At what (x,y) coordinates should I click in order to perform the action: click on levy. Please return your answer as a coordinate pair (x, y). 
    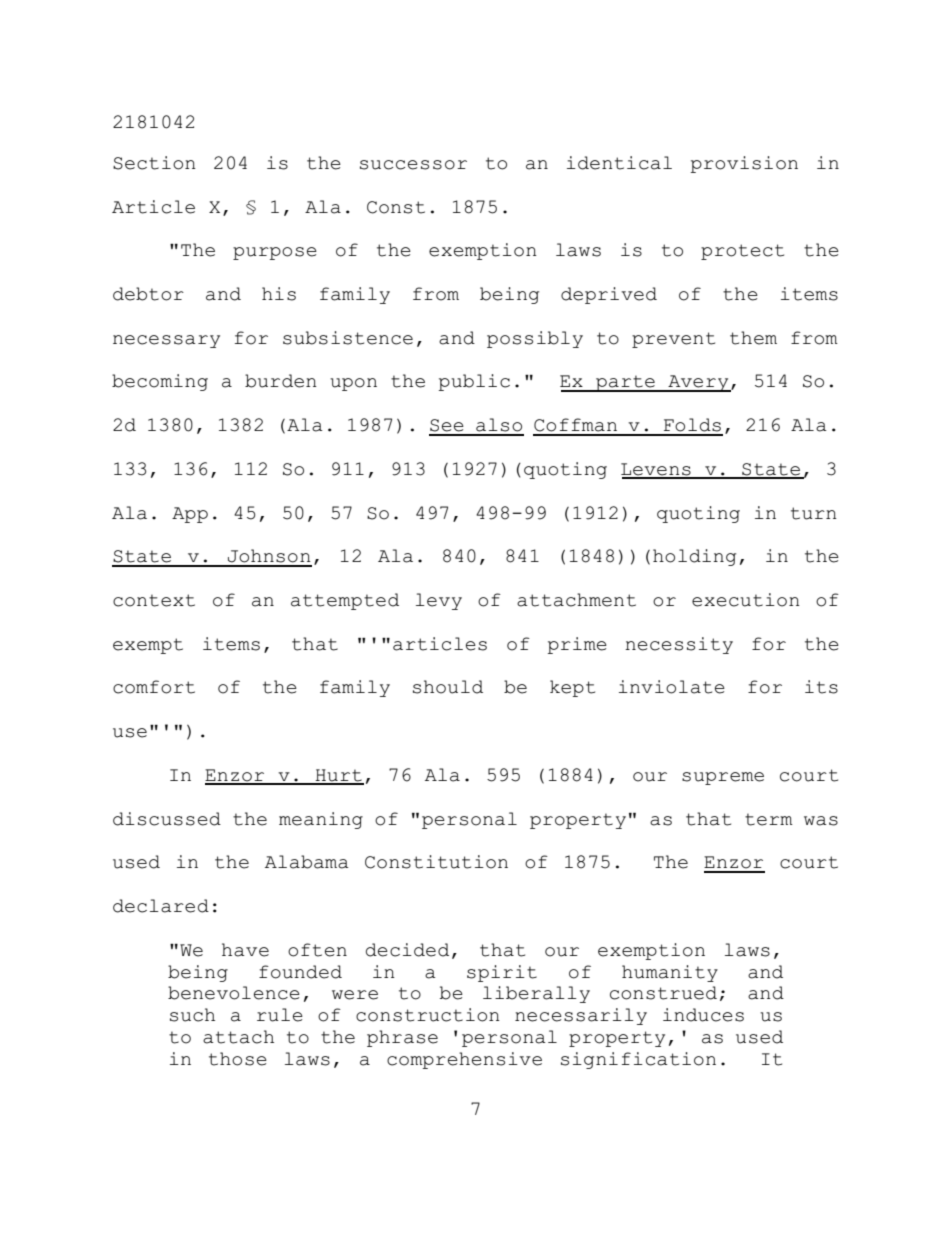
    Looking at the image, I should click on (439, 601).
